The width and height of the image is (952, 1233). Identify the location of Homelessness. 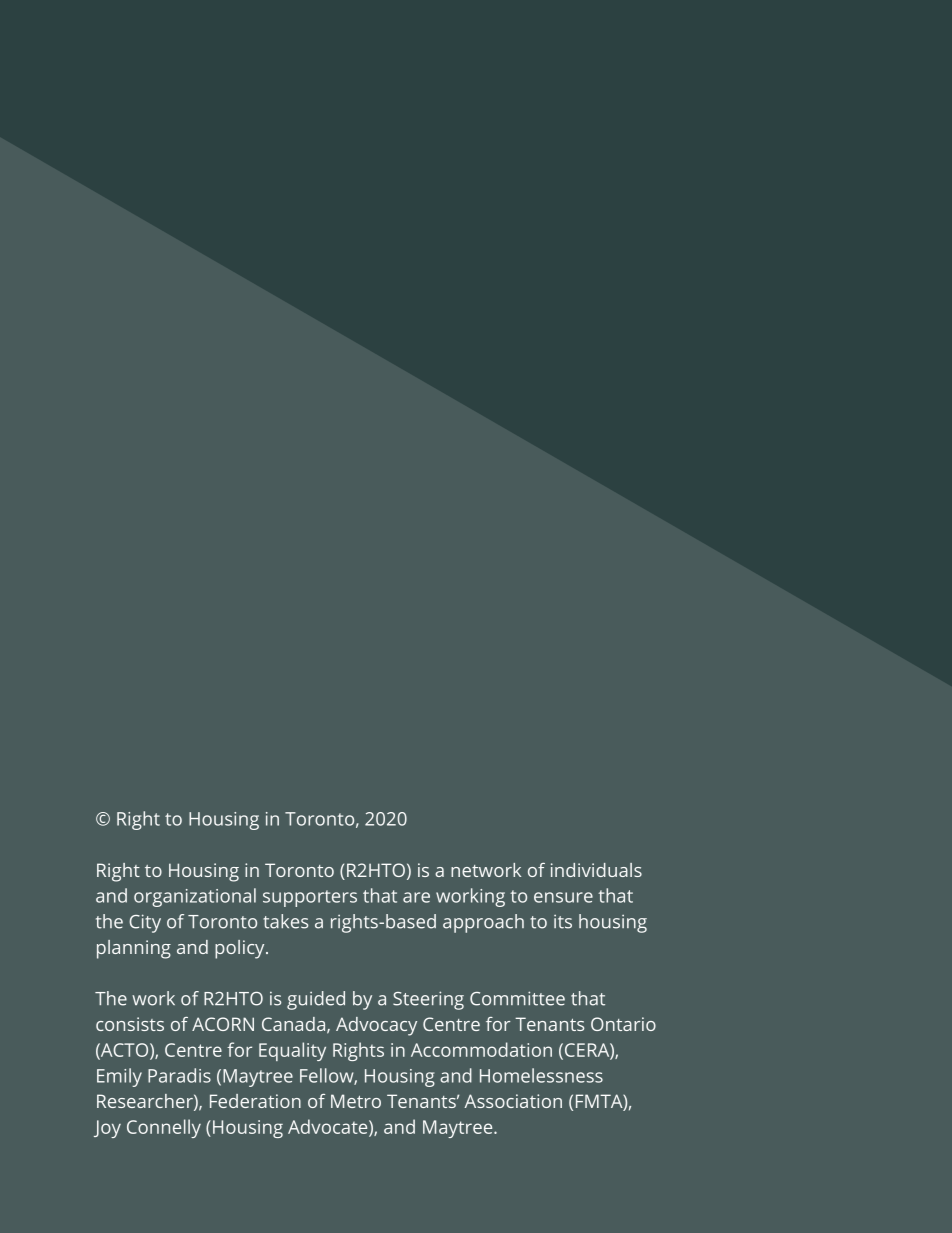
(541, 1075).
